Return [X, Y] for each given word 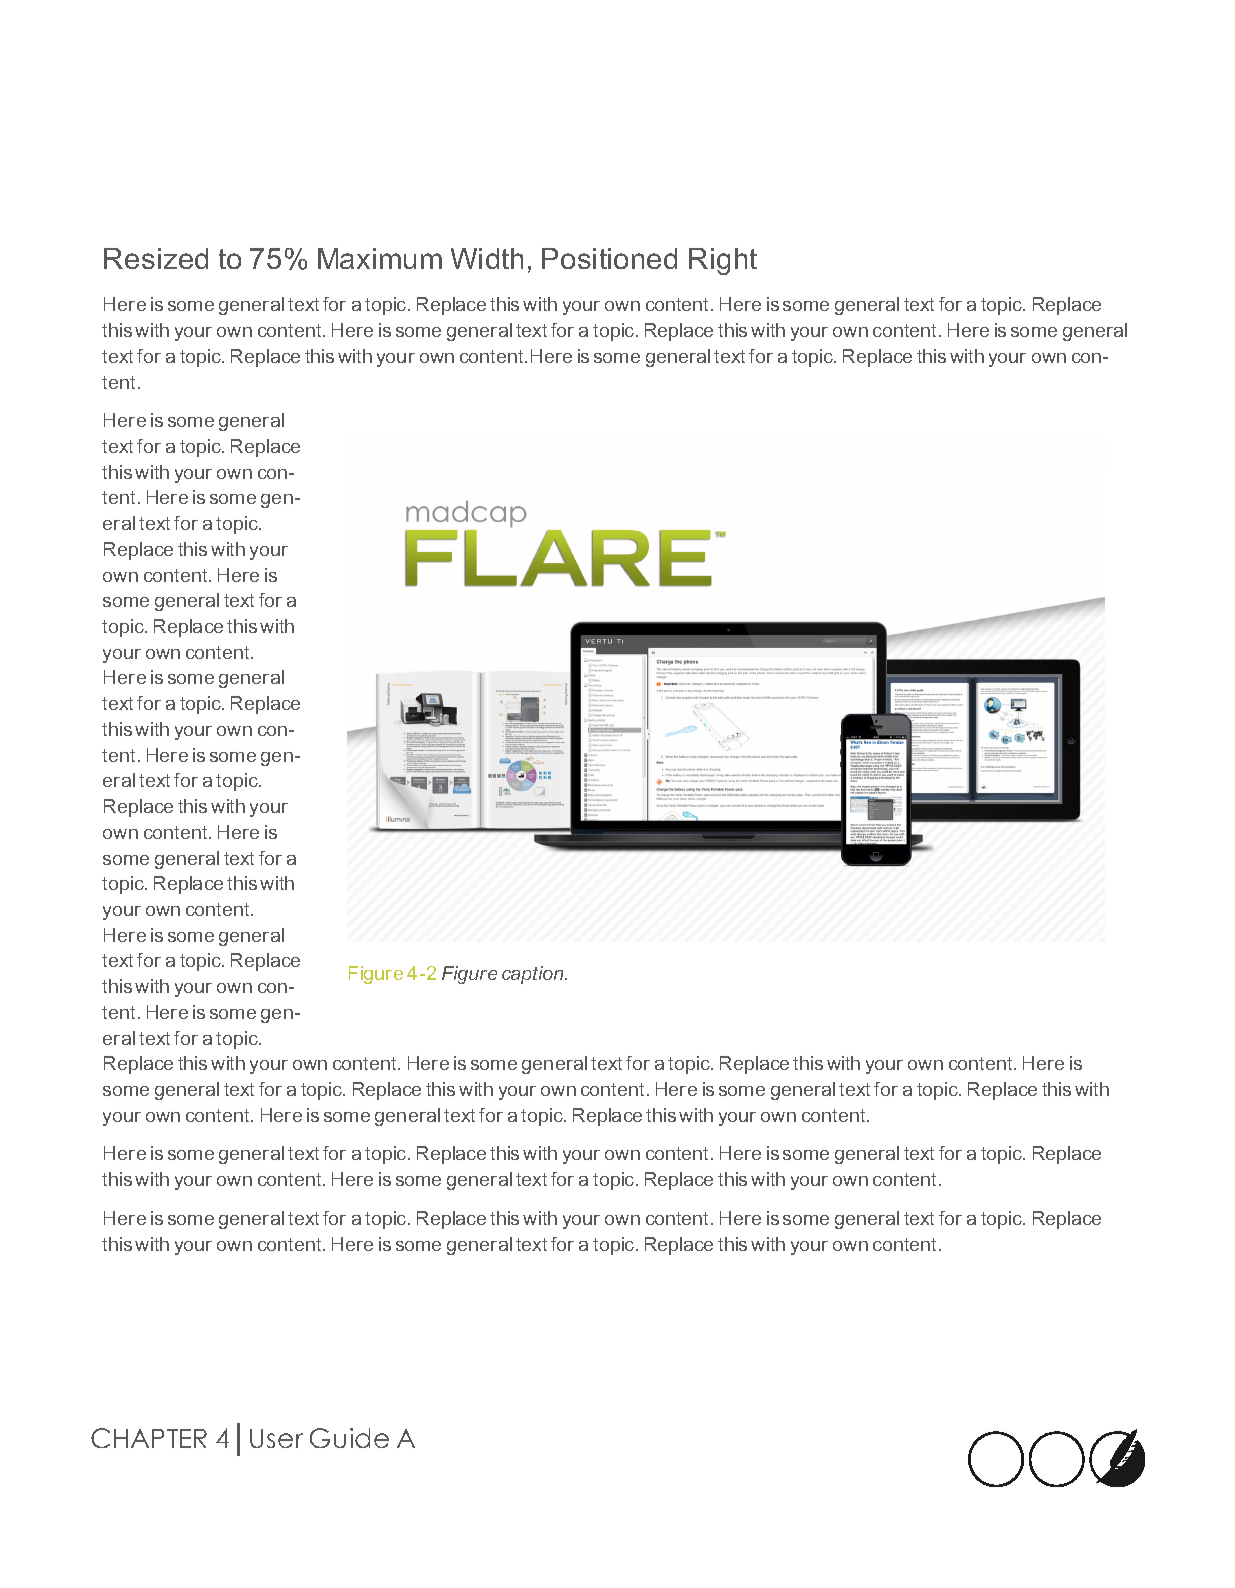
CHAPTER [149, 1438]
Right [723, 261]
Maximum [380, 258]
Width [487, 258]
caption [534, 975]
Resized [156, 258]
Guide [349, 1438]
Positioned [609, 258]
